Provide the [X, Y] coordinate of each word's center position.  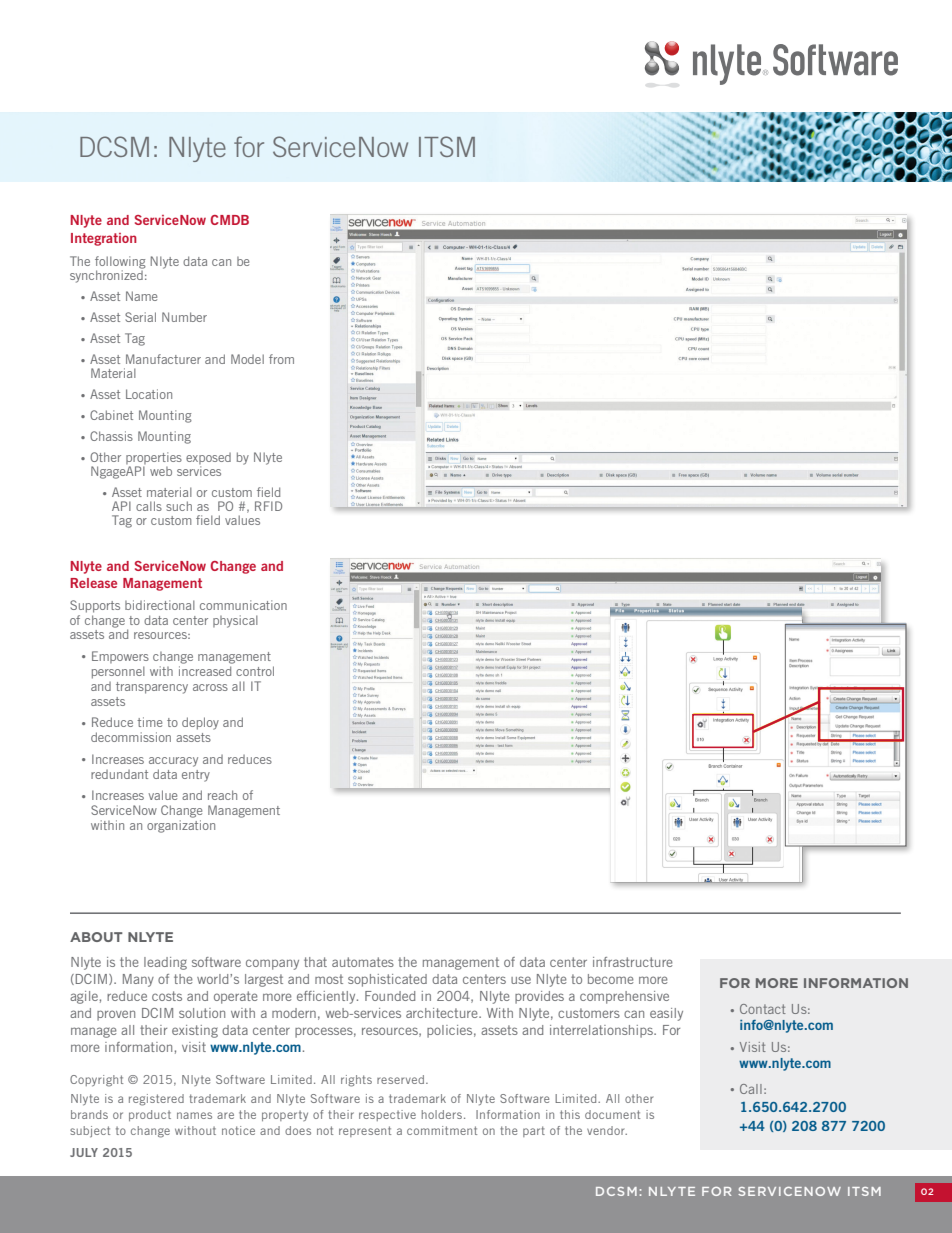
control [255, 671]
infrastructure [633, 962]
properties [154, 459]
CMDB [229, 220]
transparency [152, 688]
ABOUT [96, 937]
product [150, 1115]
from [281, 359]
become [611, 979]
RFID [268, 506]
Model [247, 359]
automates [363, 962]
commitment [442, 1130]
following [120, 263]
